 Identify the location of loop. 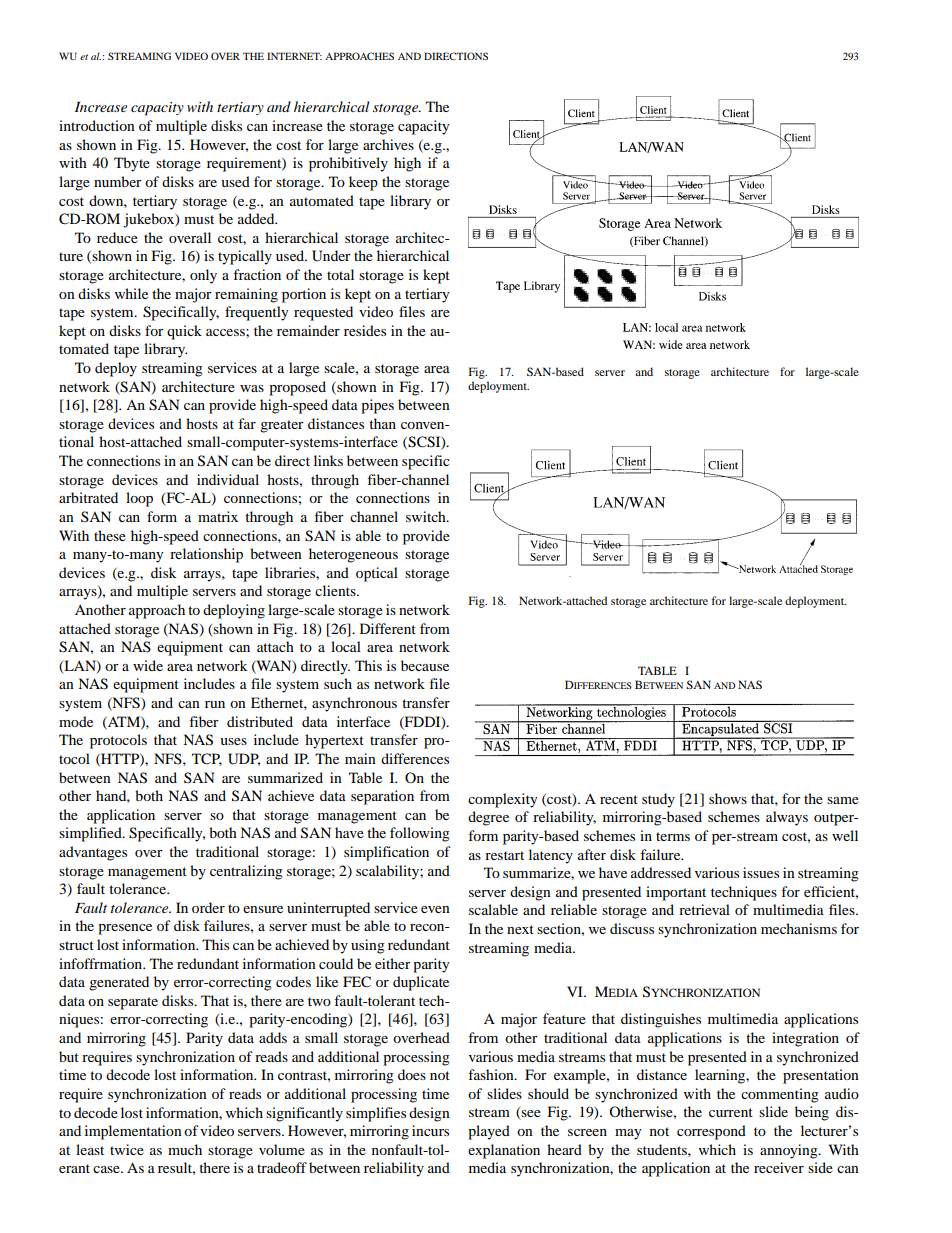
(139, 499).
